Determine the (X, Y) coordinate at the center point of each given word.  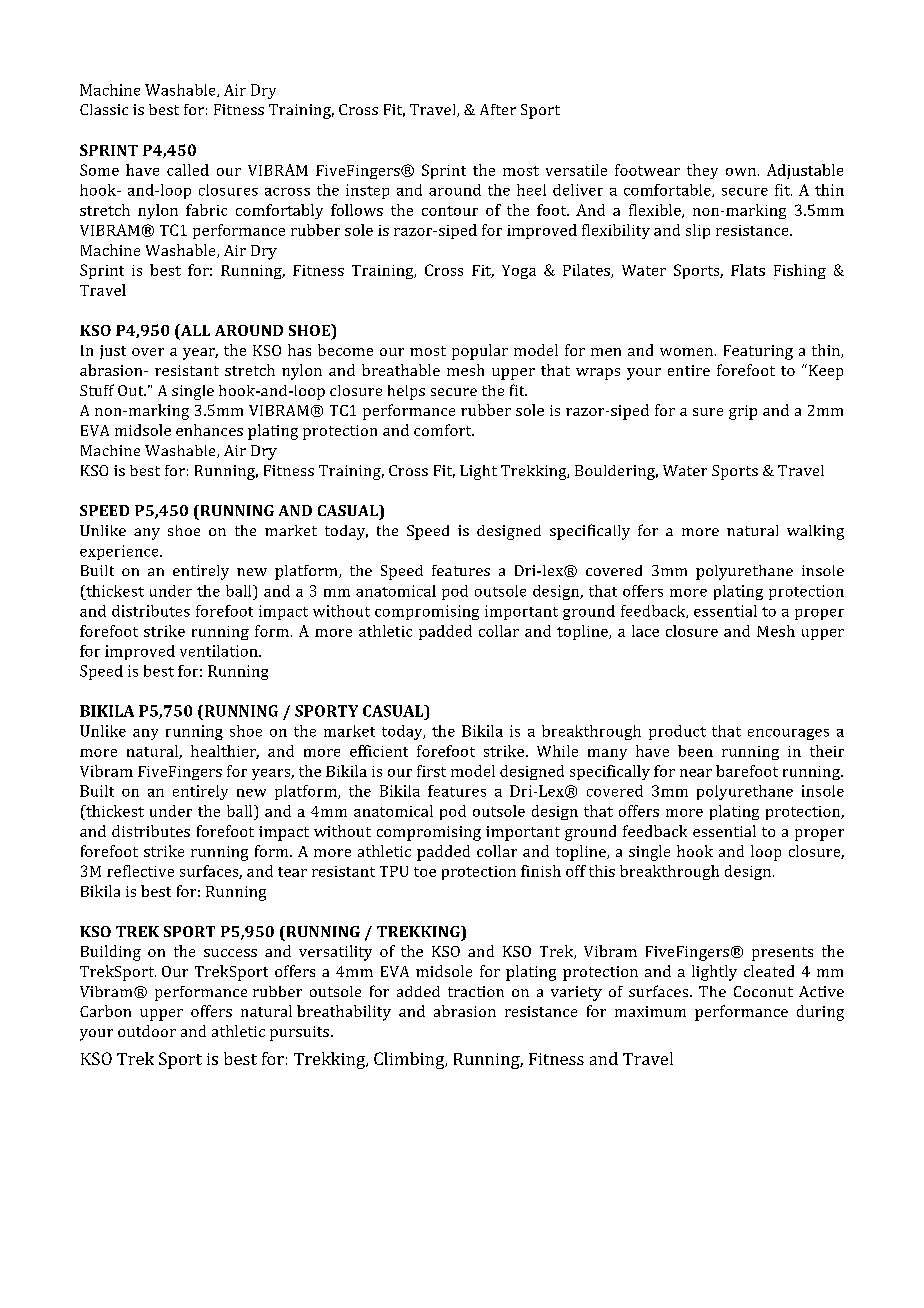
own (741, 172)
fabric (206, 210)
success (230, 953)
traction (476, 991)
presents (782, 954)
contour (450, 211)
